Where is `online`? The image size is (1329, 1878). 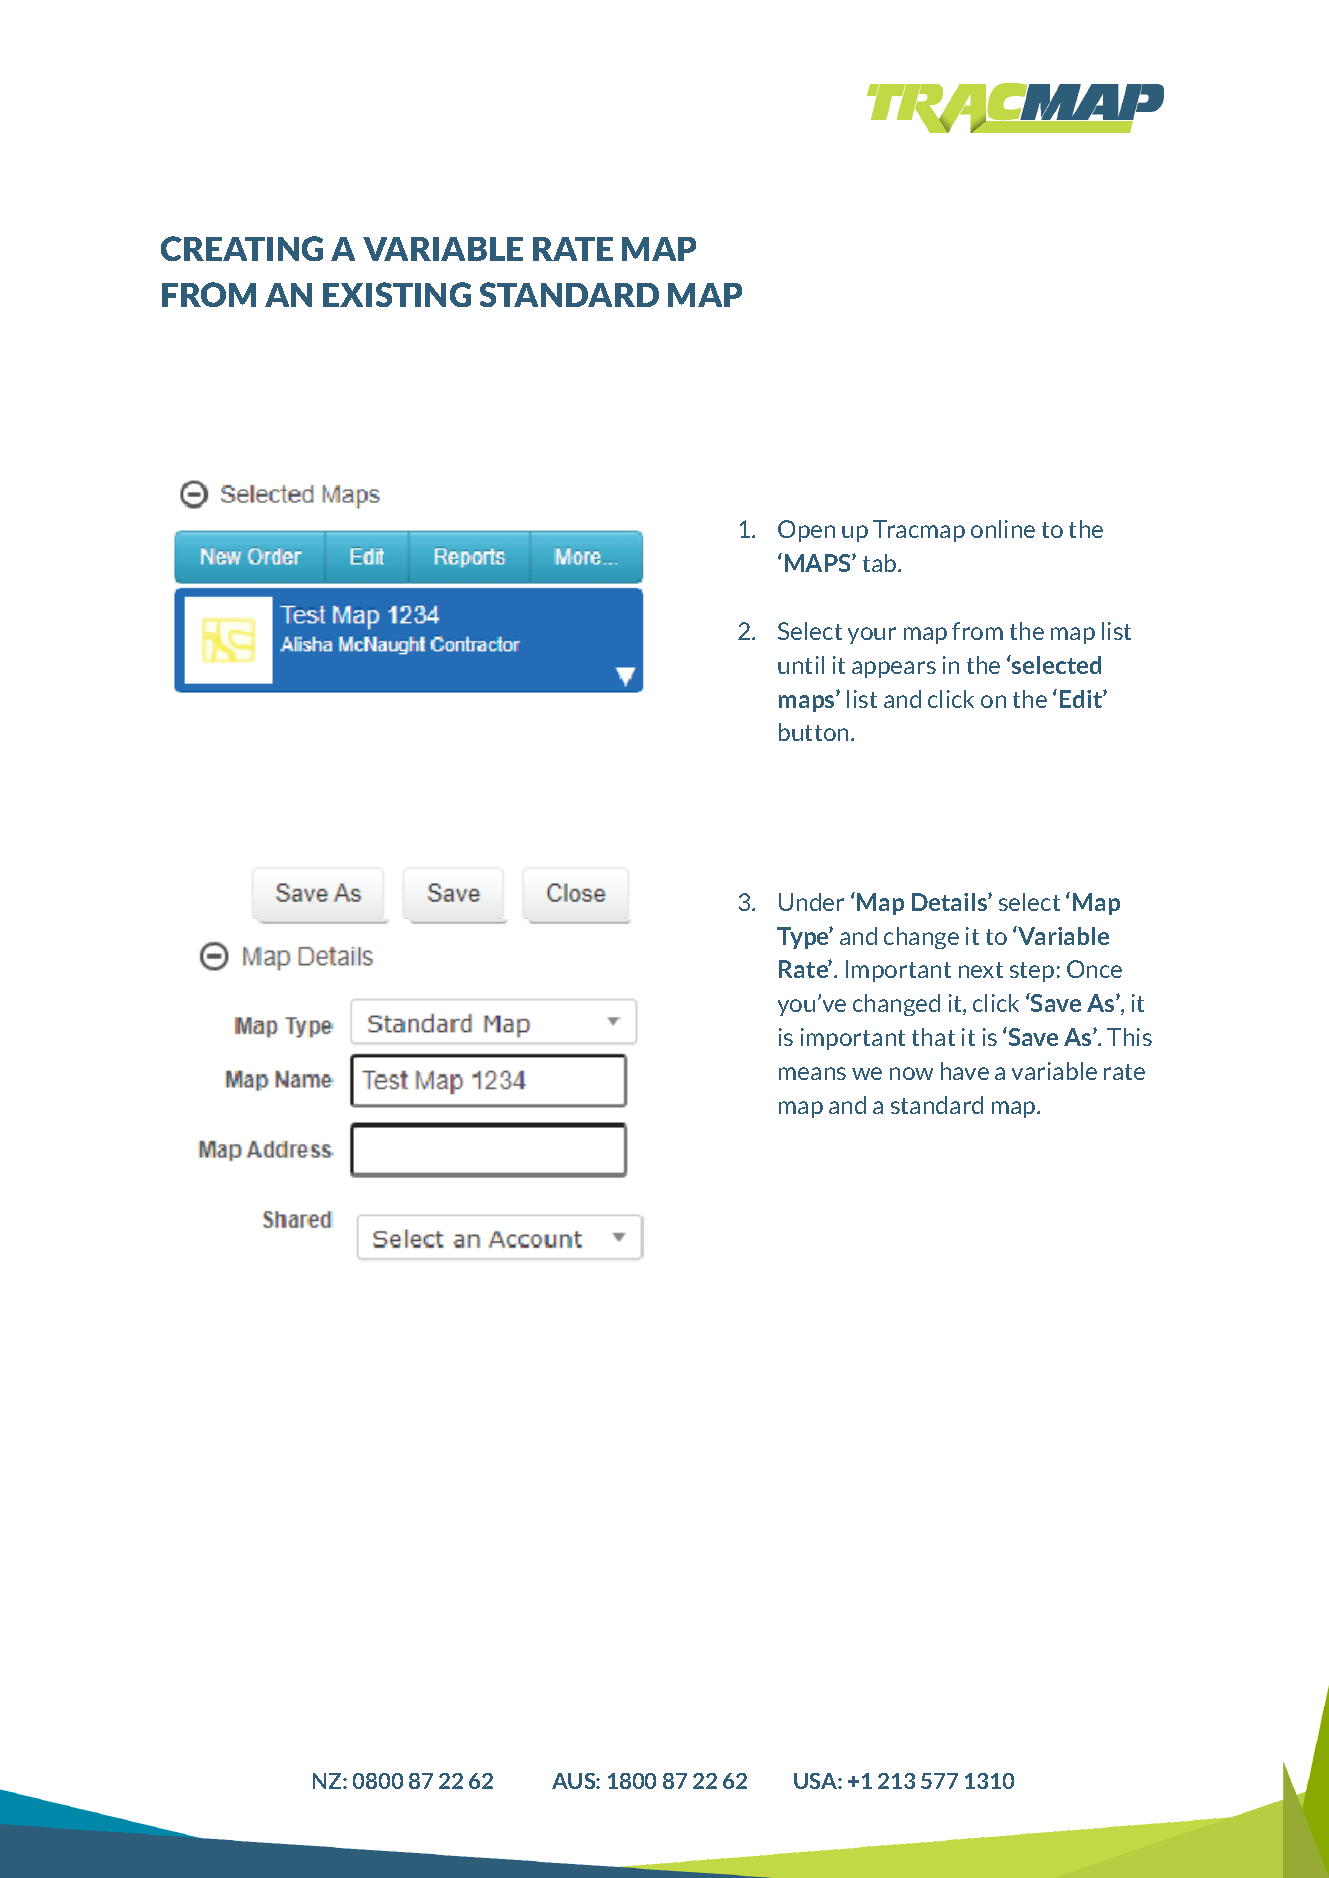 online is located at coordinates (1003, 529).
